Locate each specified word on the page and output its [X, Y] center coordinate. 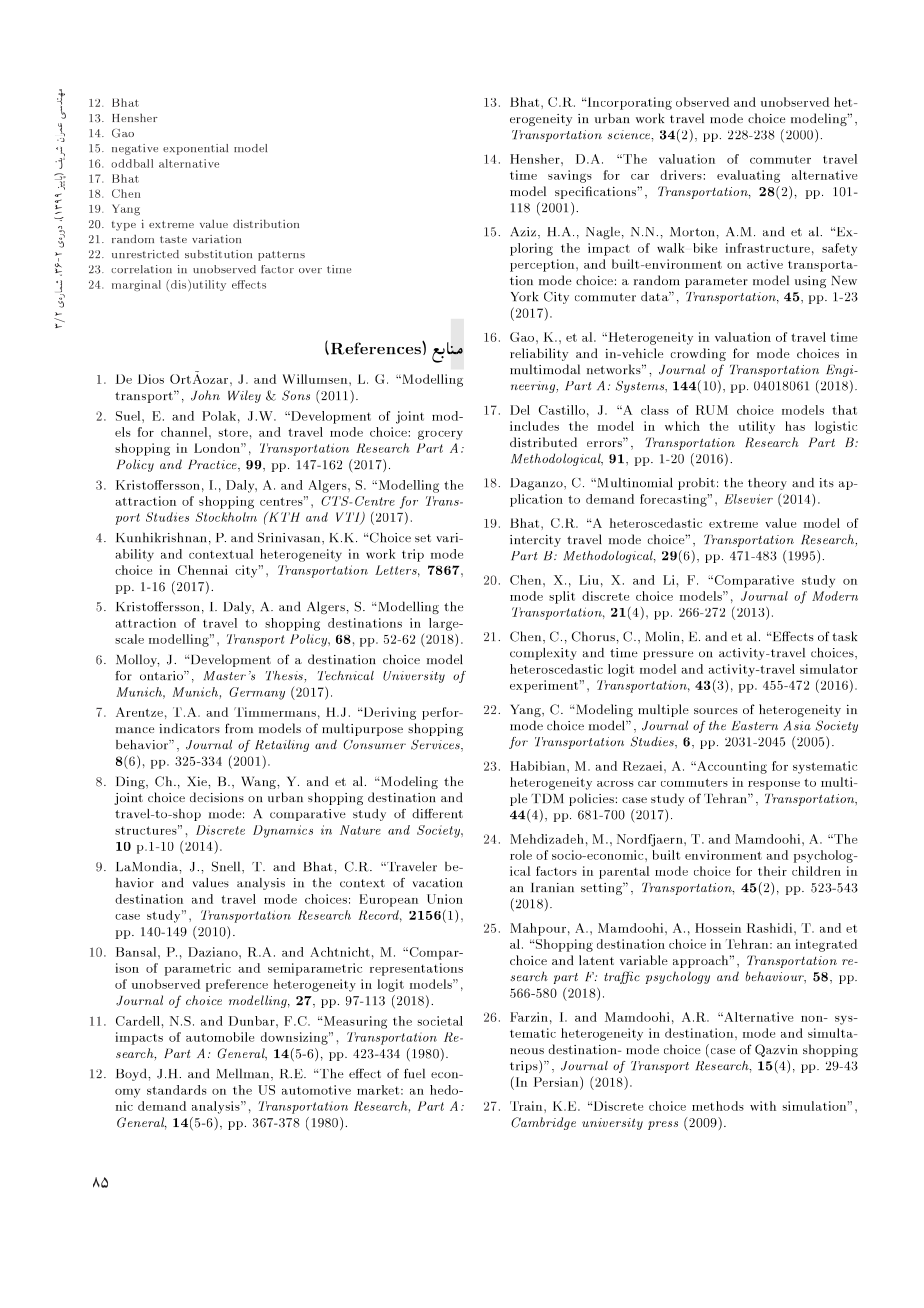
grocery [440, 435]
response [774, 785]
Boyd [132, 1074]
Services [436, 746]
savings [570, 176]
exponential [195, 149]
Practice [213, 466]
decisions [217, 797]
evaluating [748, 176]
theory [767, 484]
